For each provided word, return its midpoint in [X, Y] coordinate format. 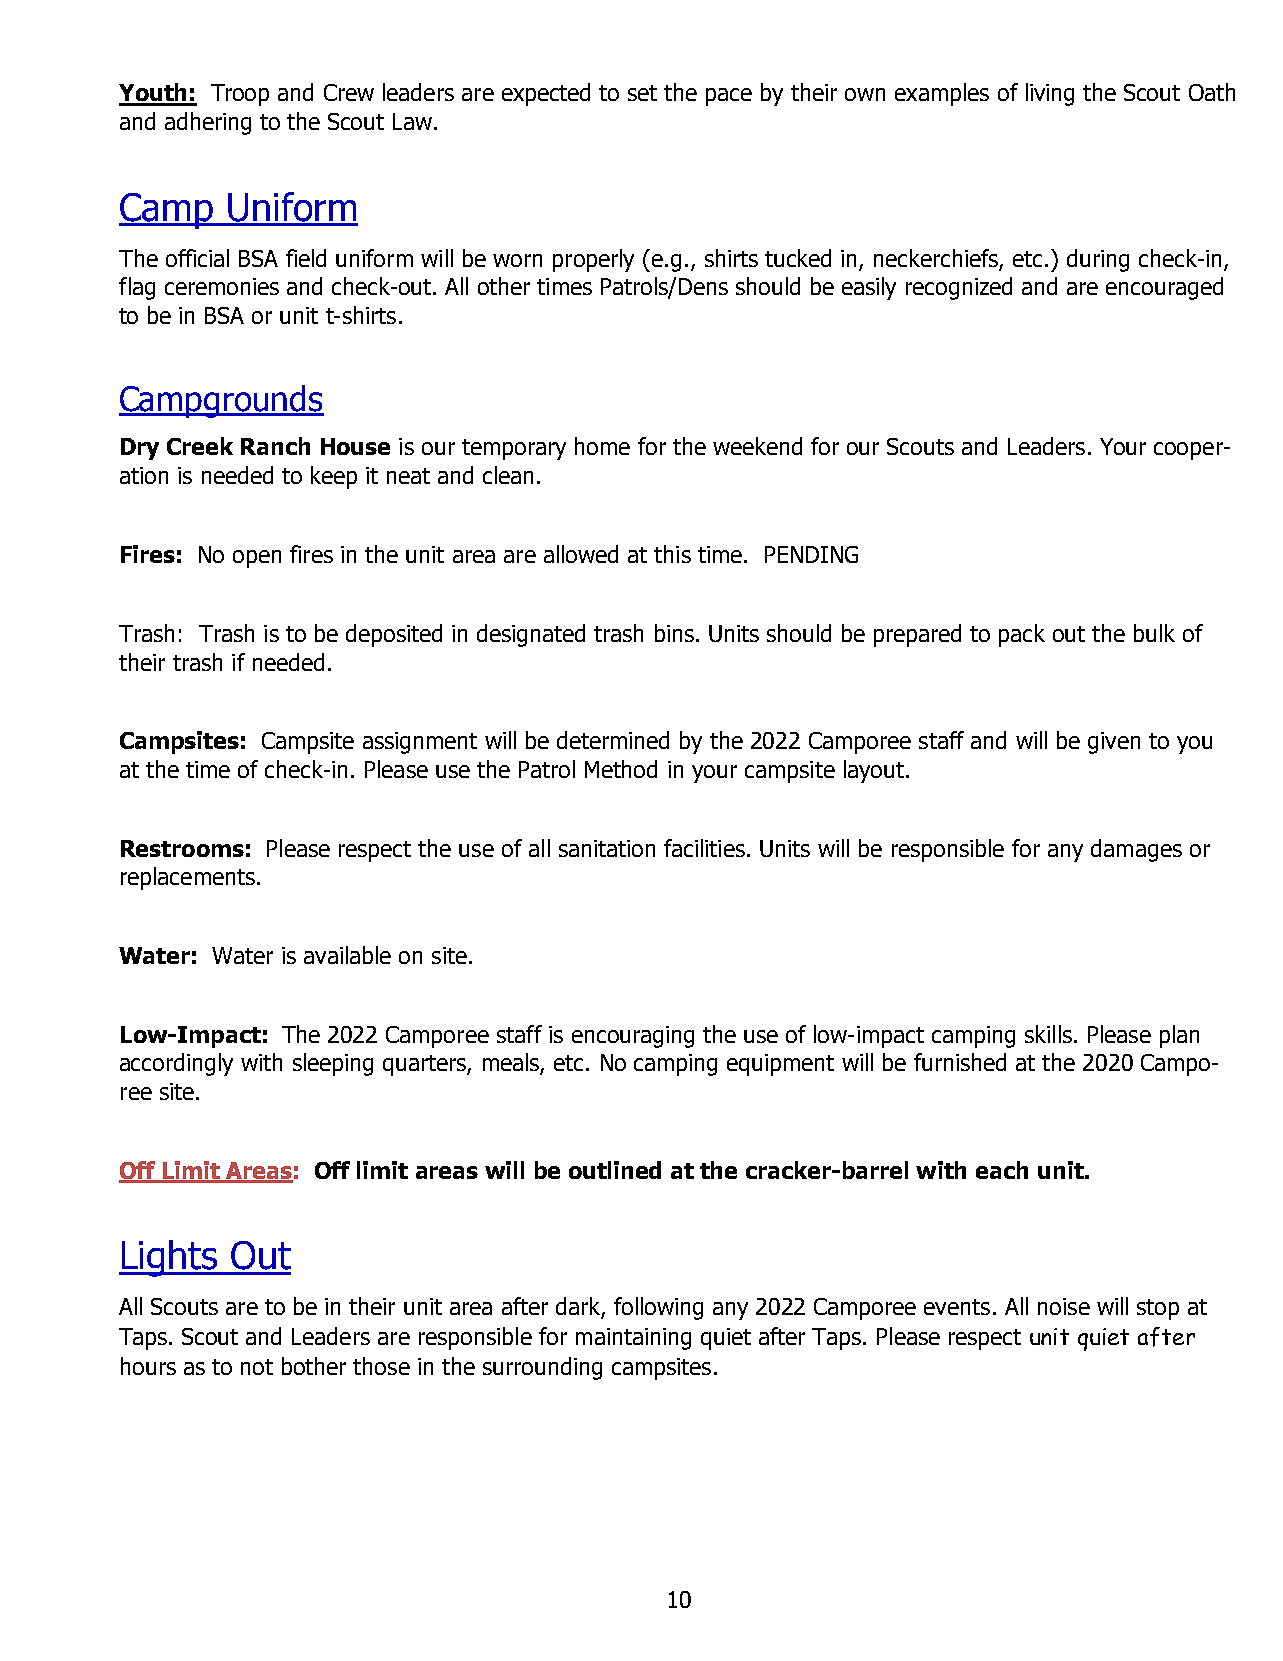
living [1050, 94]
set [642, 93]
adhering [208, 123]
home [602, 446]
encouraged [1164, 288]
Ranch [275, 446]
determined [613, 740]
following [658, 1308]
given [1114, 743]
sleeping [333, 1064]
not [257, 1367]
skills [1048, 1034]
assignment [420, 743]
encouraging [633, 1037]
